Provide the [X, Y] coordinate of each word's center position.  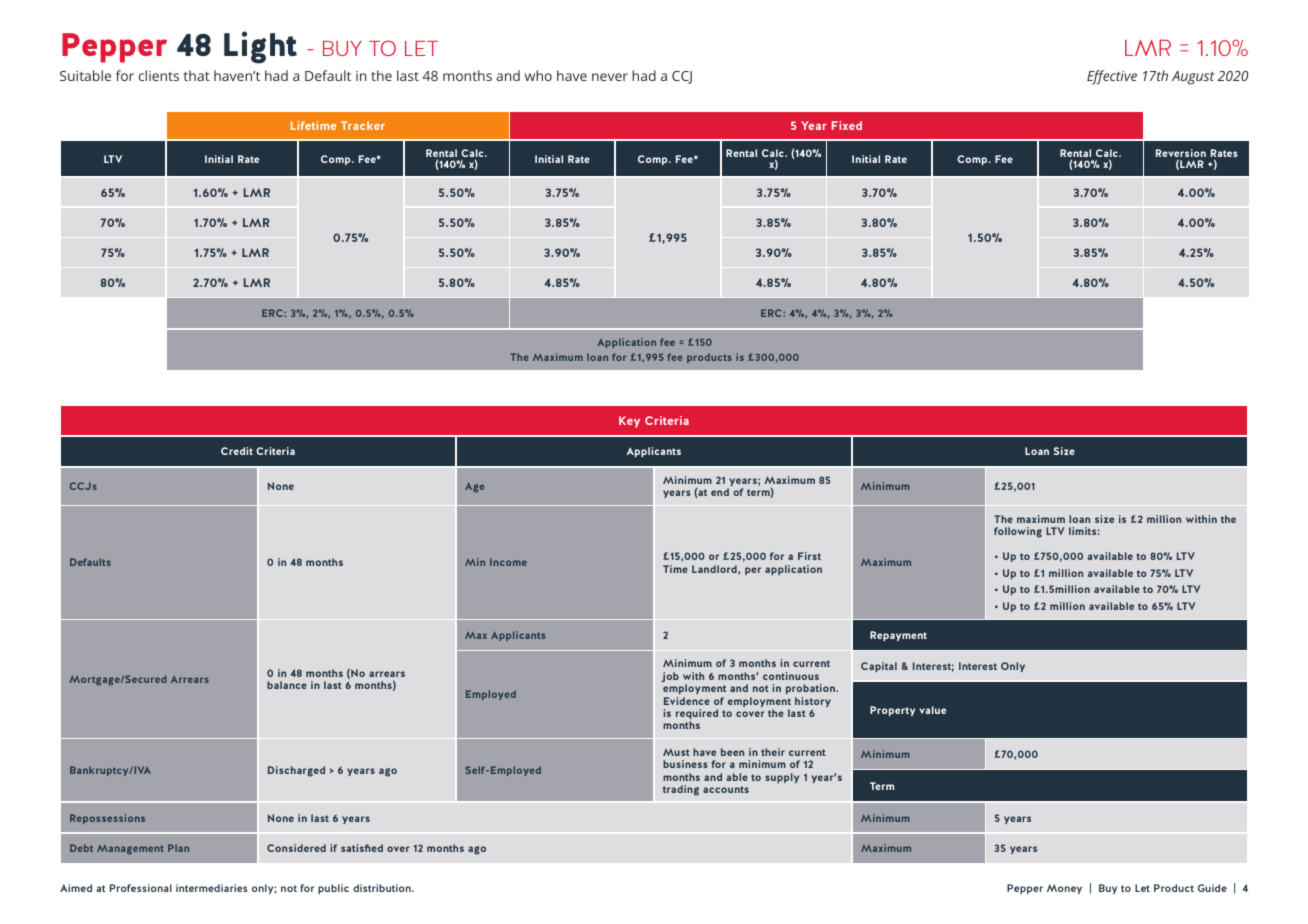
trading [681, 790]
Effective [1112, 77]
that [197, 75]
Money [1064, 889]
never [610, 77]
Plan [178, 848]
